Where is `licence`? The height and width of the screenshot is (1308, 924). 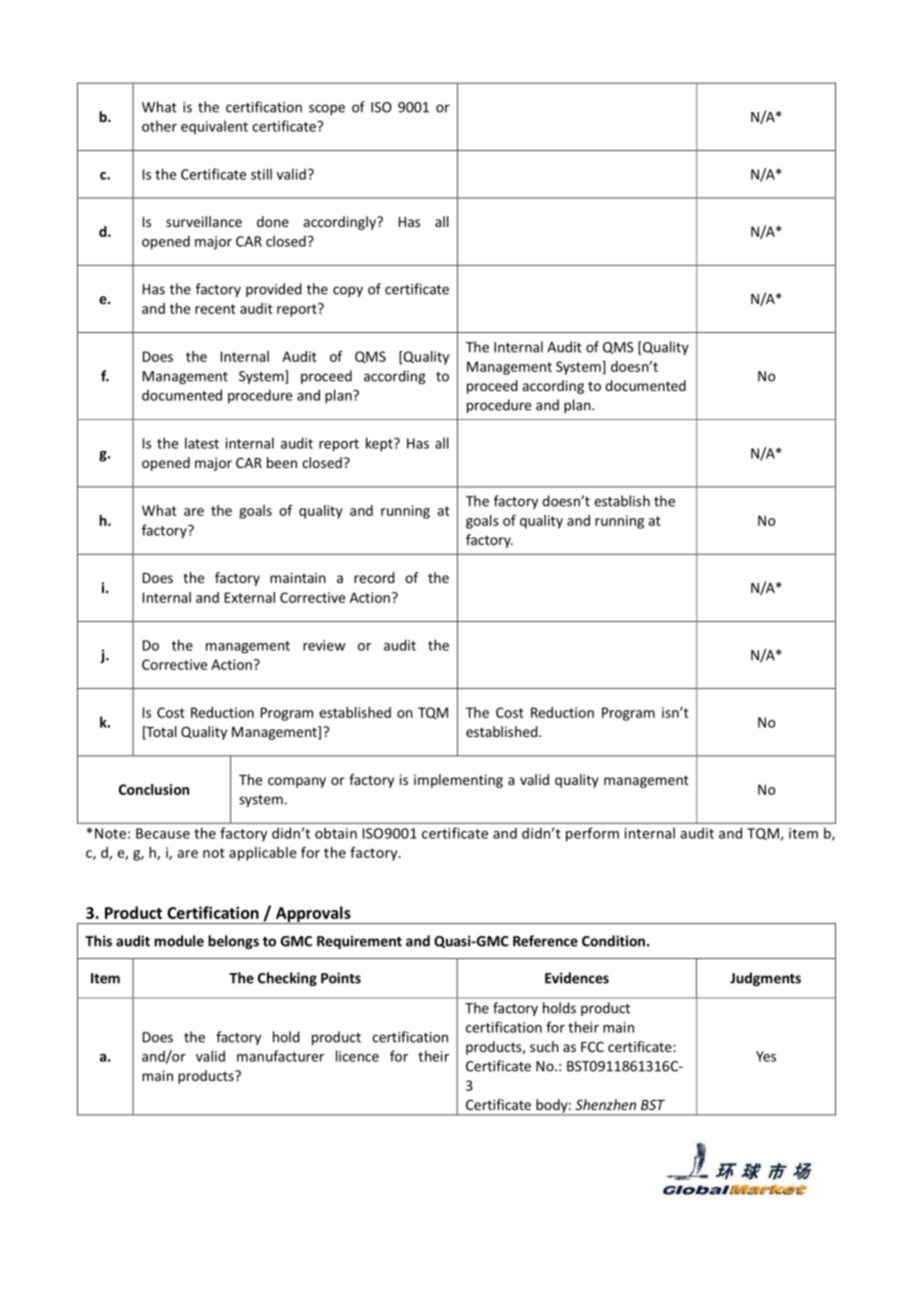 licence is located at coordinates (357, 1056).
